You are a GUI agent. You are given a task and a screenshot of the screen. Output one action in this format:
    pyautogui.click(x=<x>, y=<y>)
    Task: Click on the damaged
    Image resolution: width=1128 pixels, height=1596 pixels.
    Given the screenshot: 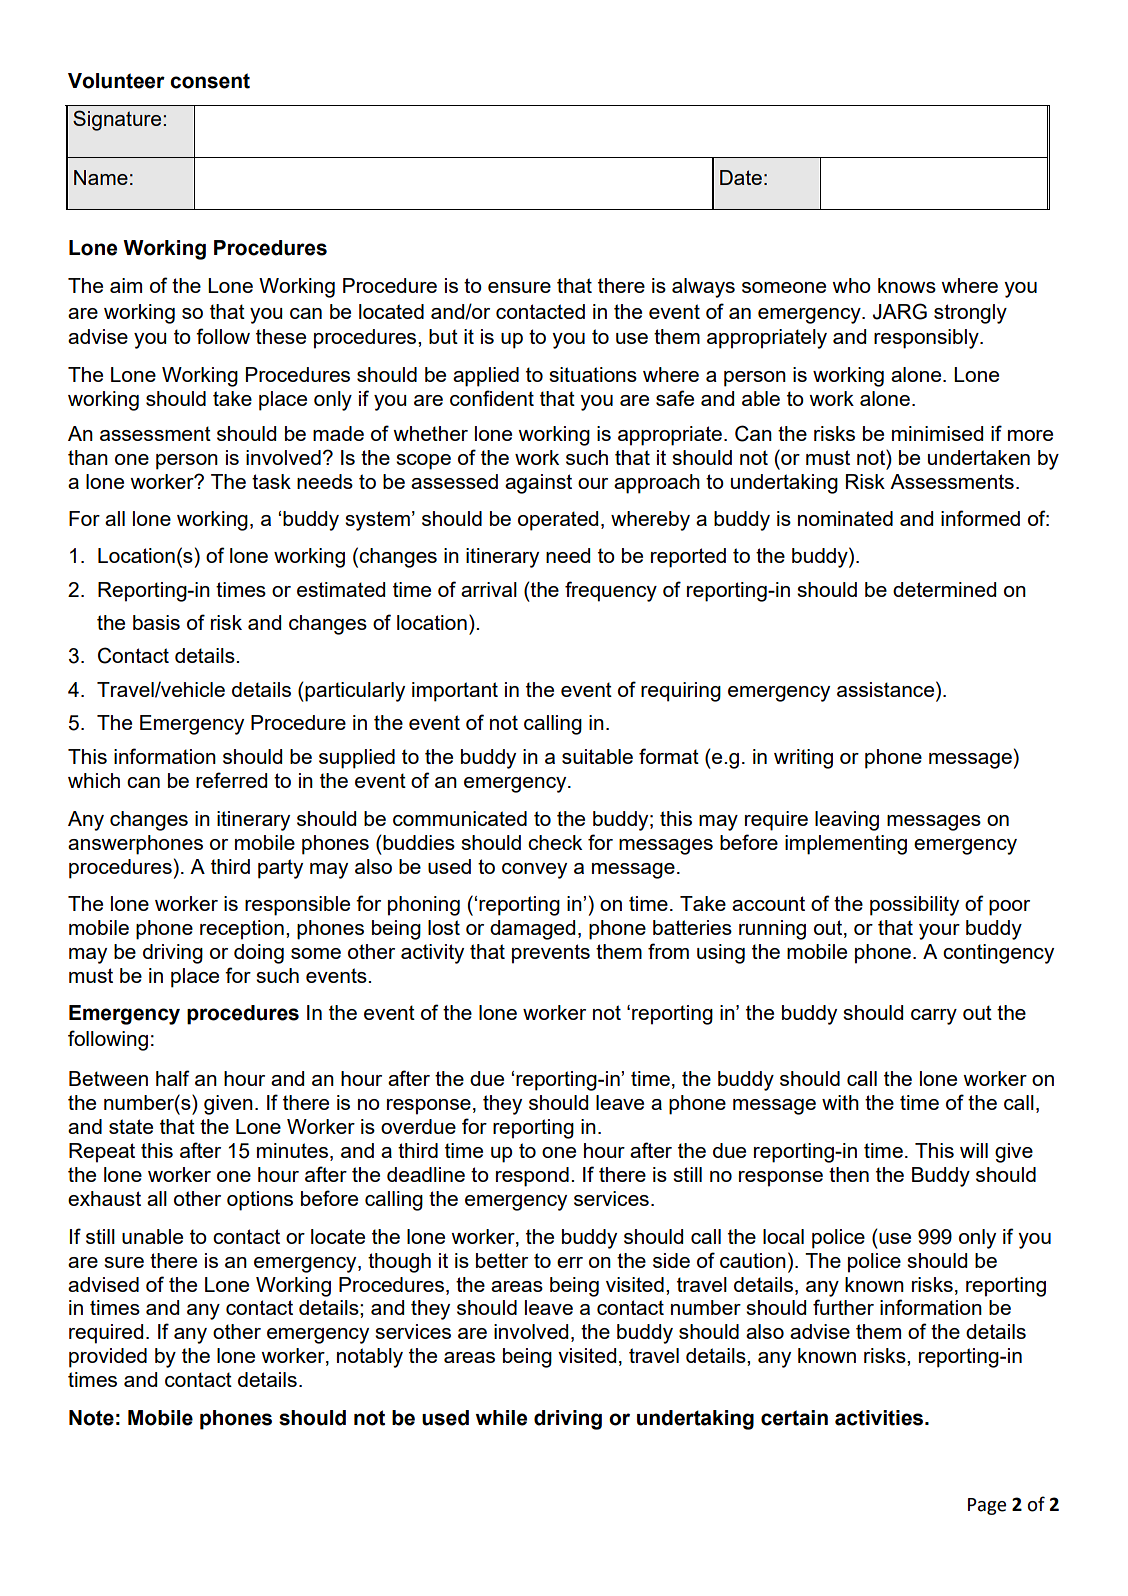 What is the action you would take?
    pyautogui.click(x=532, y=930)
